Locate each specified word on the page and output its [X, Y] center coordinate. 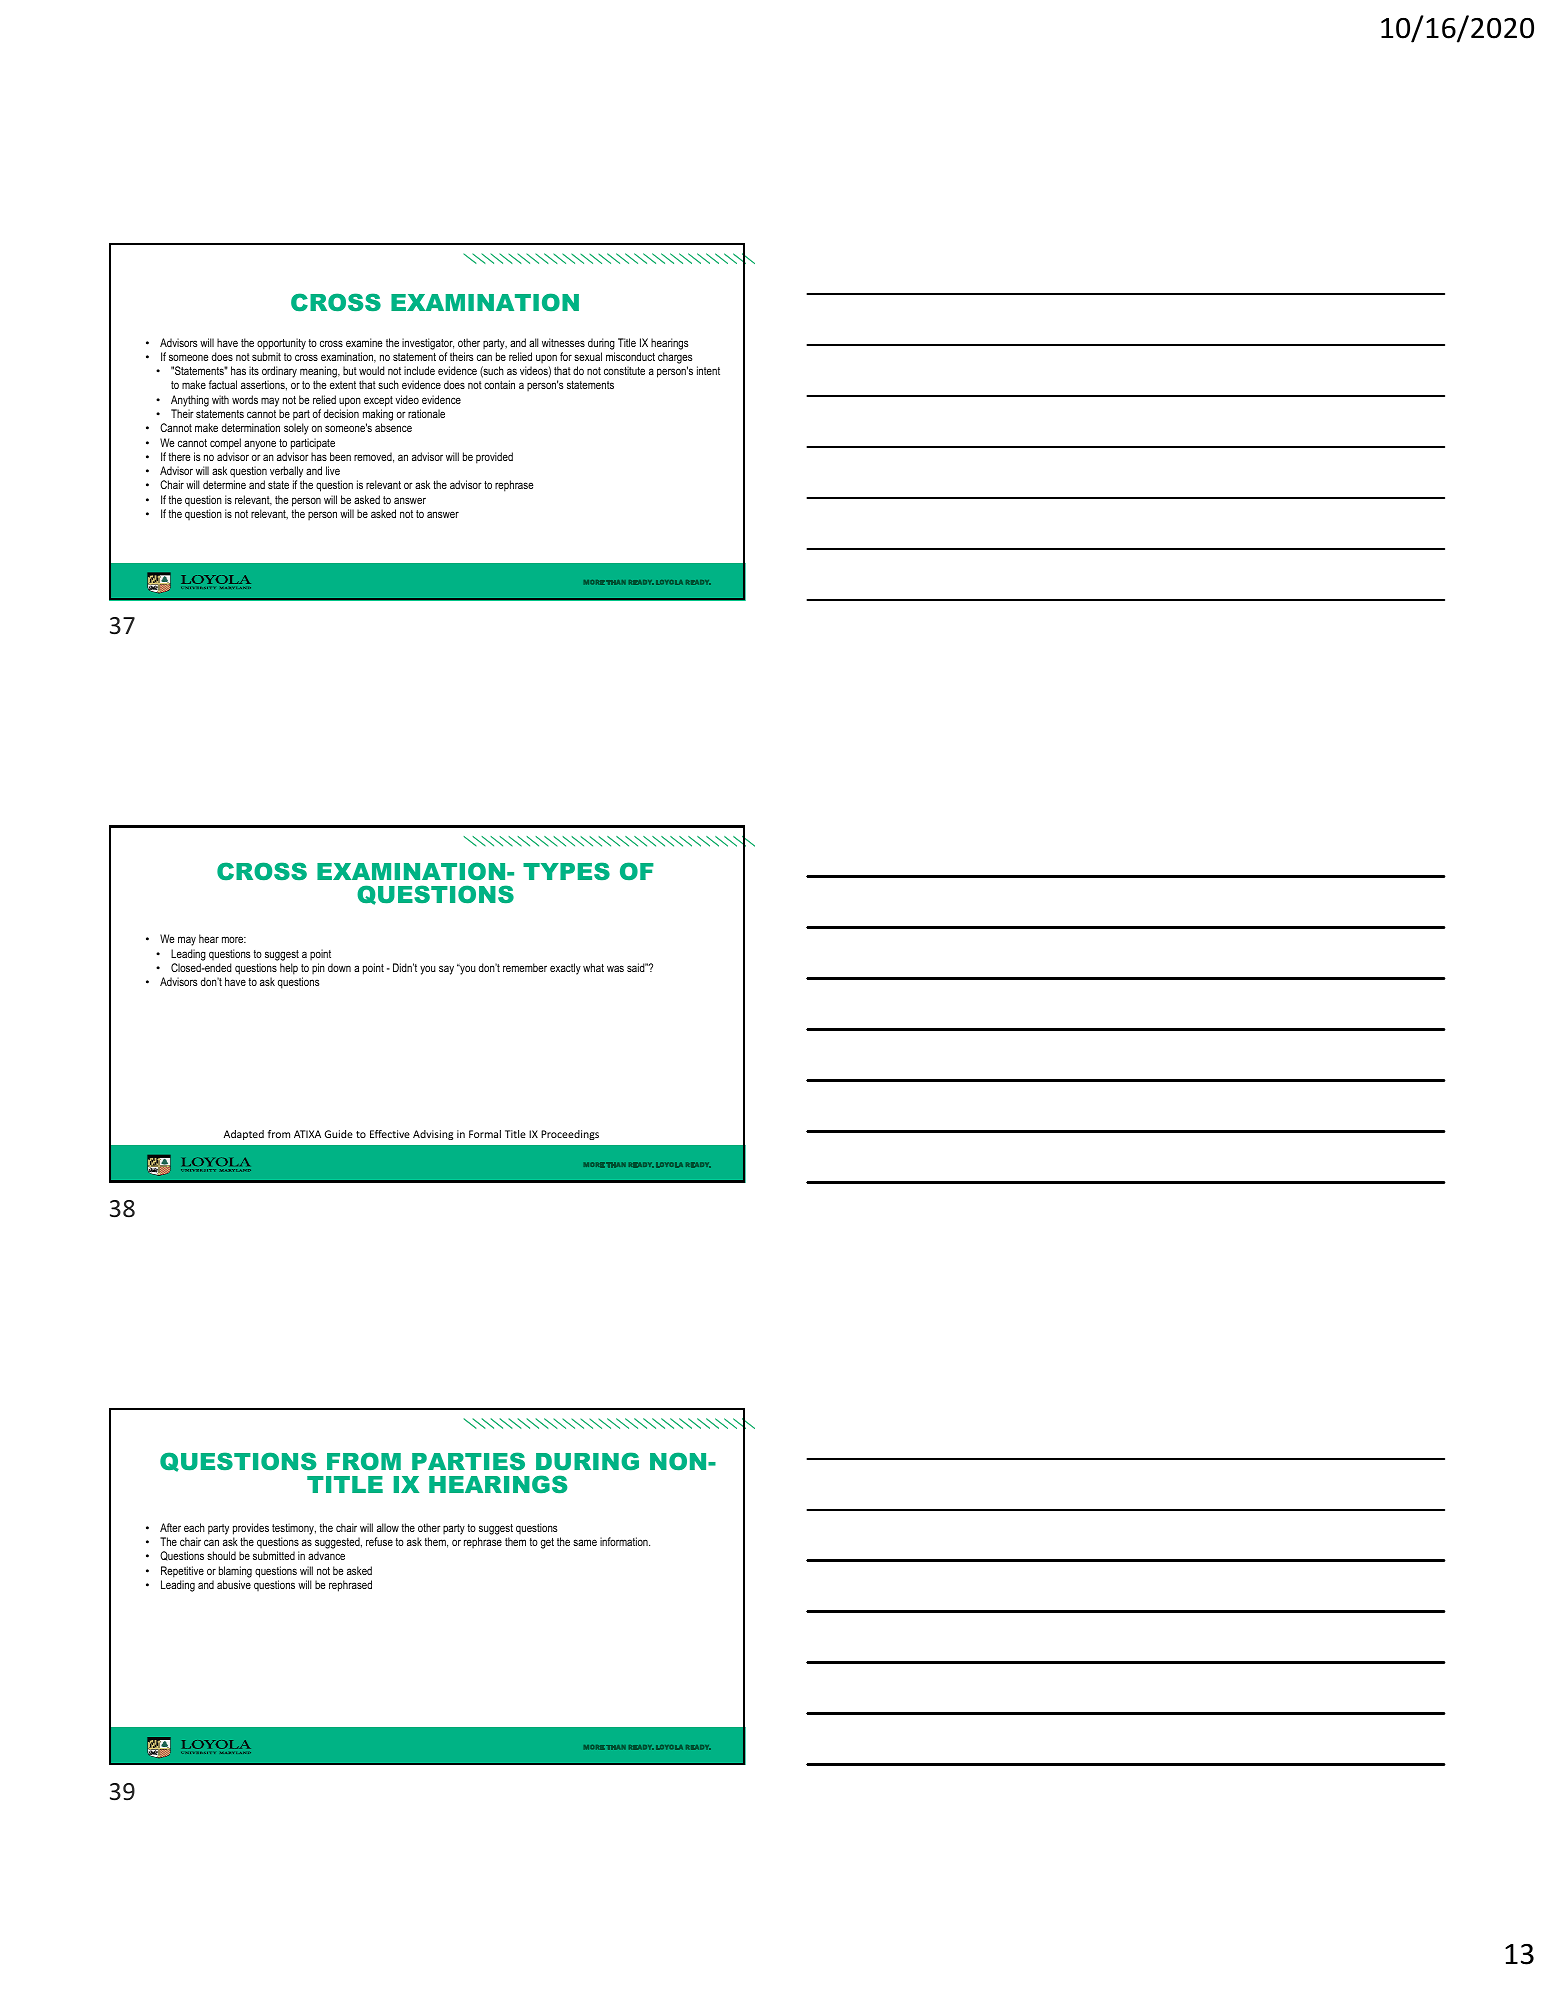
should [221, 1555]
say [446, 970]
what [593, 967]
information [625, 1541]
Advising [433, 1135]
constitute [624, 370]
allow [388, 1527]
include [419, 370]
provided [494, 458]
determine [224, 484]
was [615, 968]
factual [223, 384]
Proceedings [570, 1135]
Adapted [244, 1135]
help [289, 969]
